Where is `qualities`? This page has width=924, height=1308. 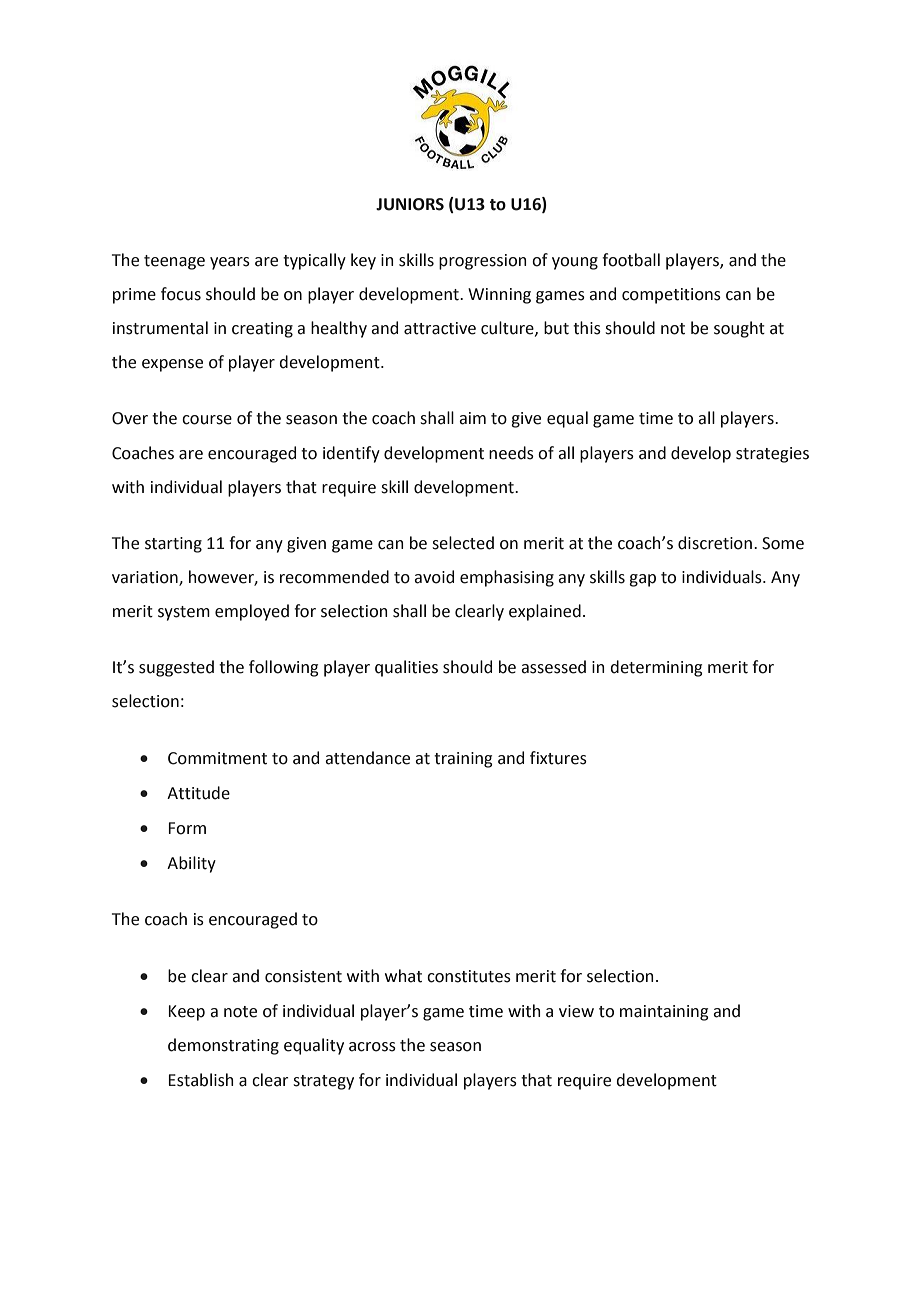
qualities is located at coordinates (406, 668).
